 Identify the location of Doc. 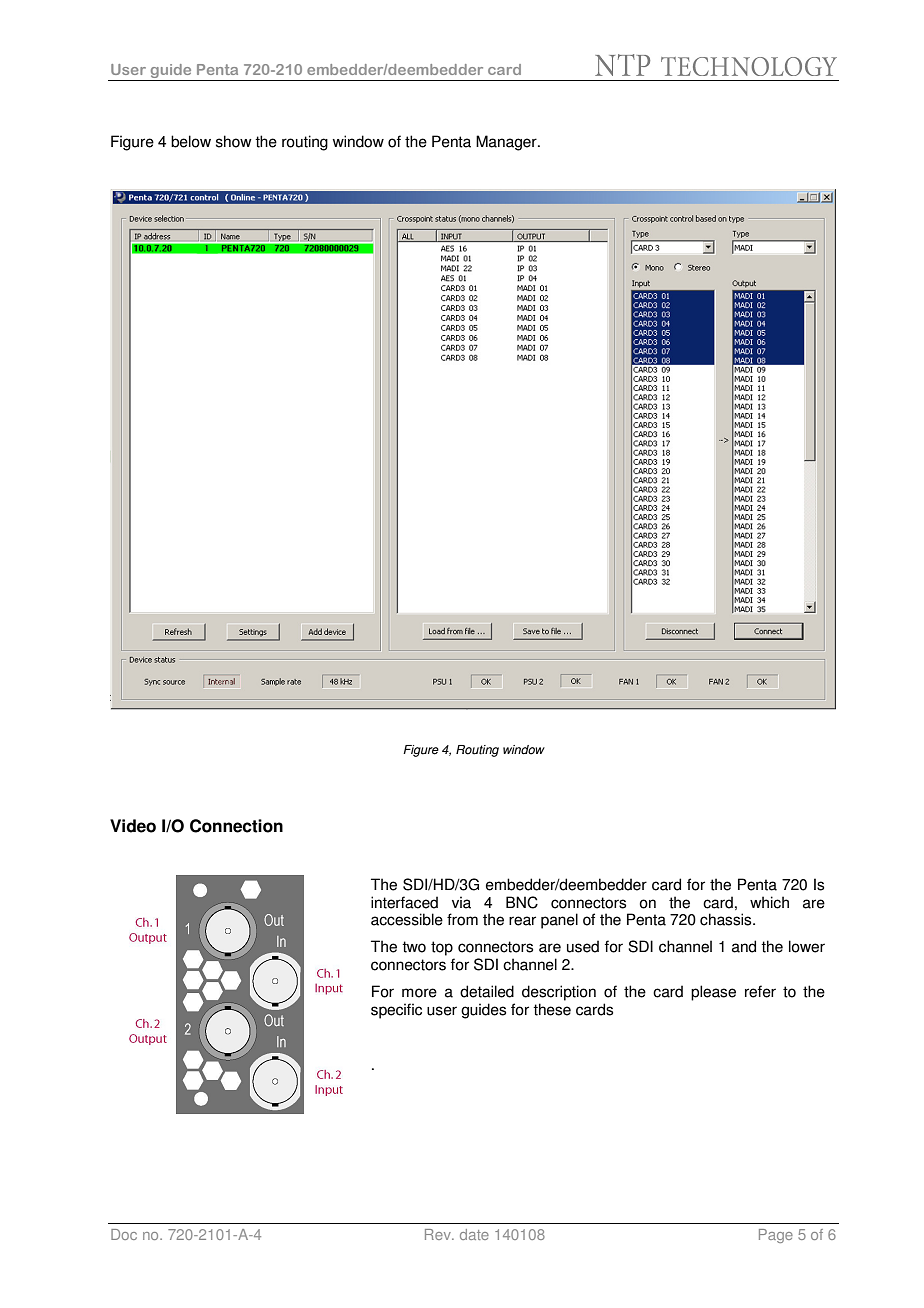
(124, 1234).
